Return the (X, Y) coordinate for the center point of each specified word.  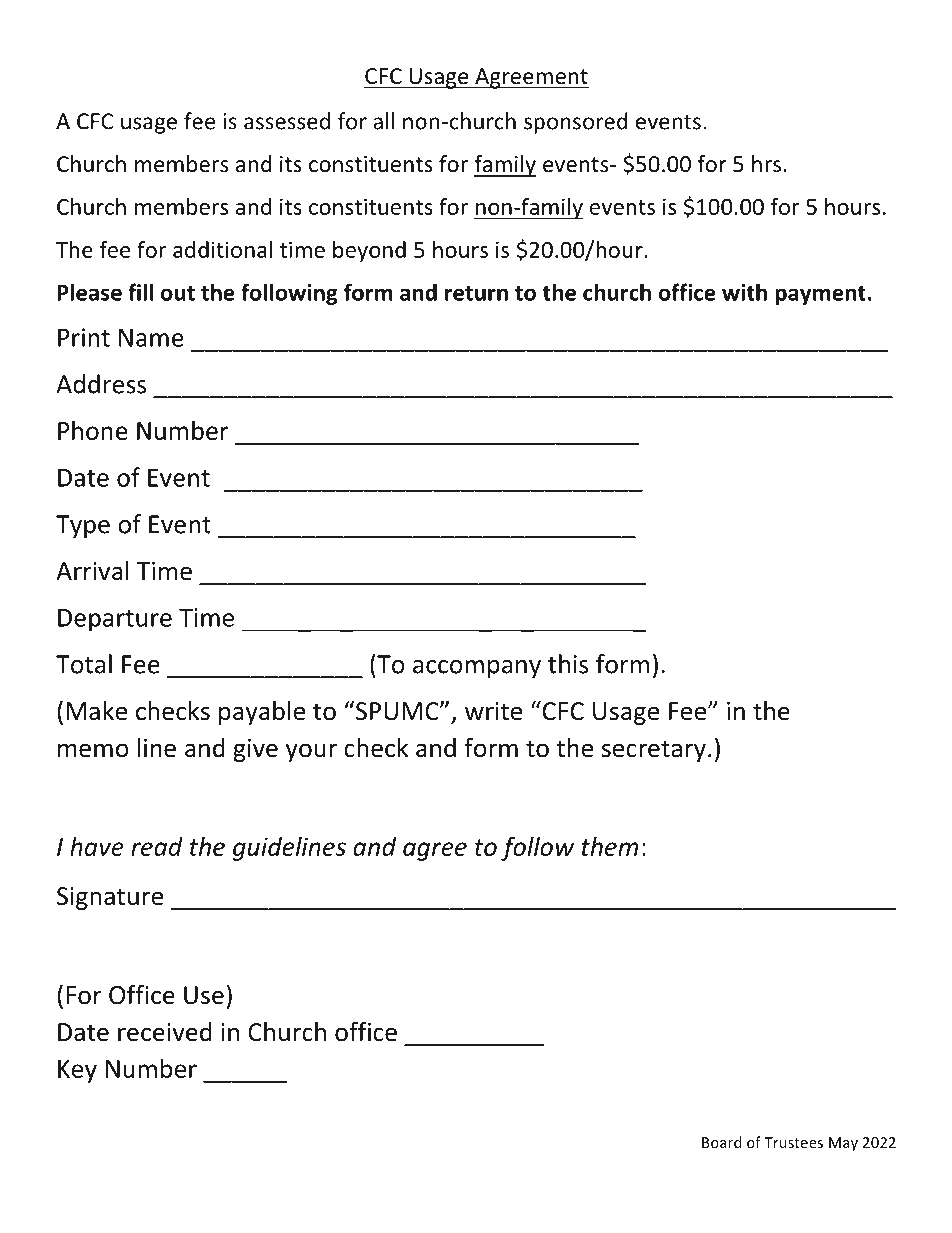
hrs (766, 164)
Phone (93, 430)
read (157, 846)
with (744, 292)
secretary (654, 751)
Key (77, 1071)
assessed (287, 121)
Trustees (793, 1142)
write (493, 711)
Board (721, 1142)
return (476, 293)
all (383, 121)
